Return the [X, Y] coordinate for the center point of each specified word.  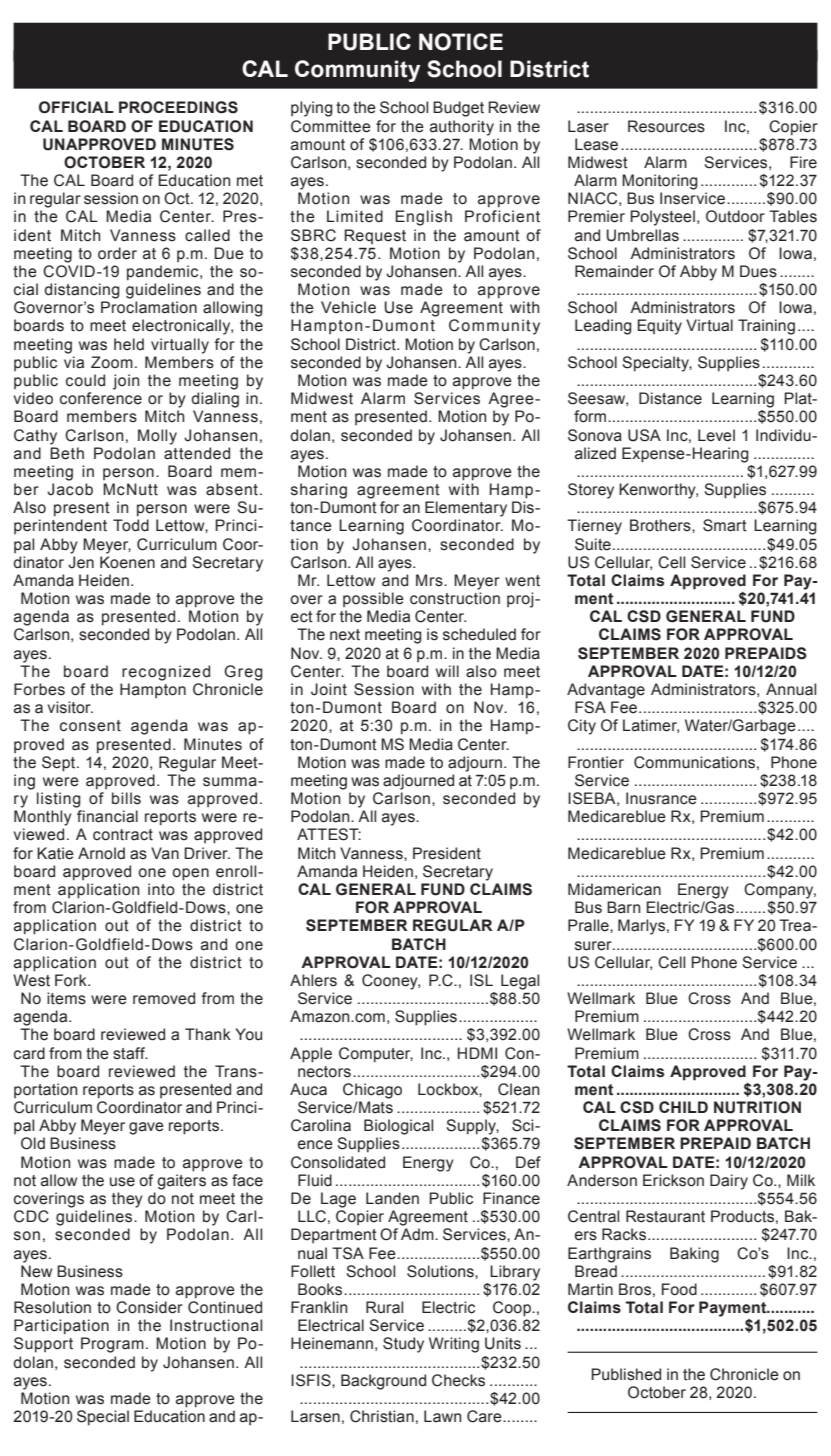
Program [112, 1345]
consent [90, 726]
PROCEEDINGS [178, 107]
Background [383, 1382]
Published [626, 1374]
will [447, 671]
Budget [458, 109]
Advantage [606, 691]
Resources [666, 126]
